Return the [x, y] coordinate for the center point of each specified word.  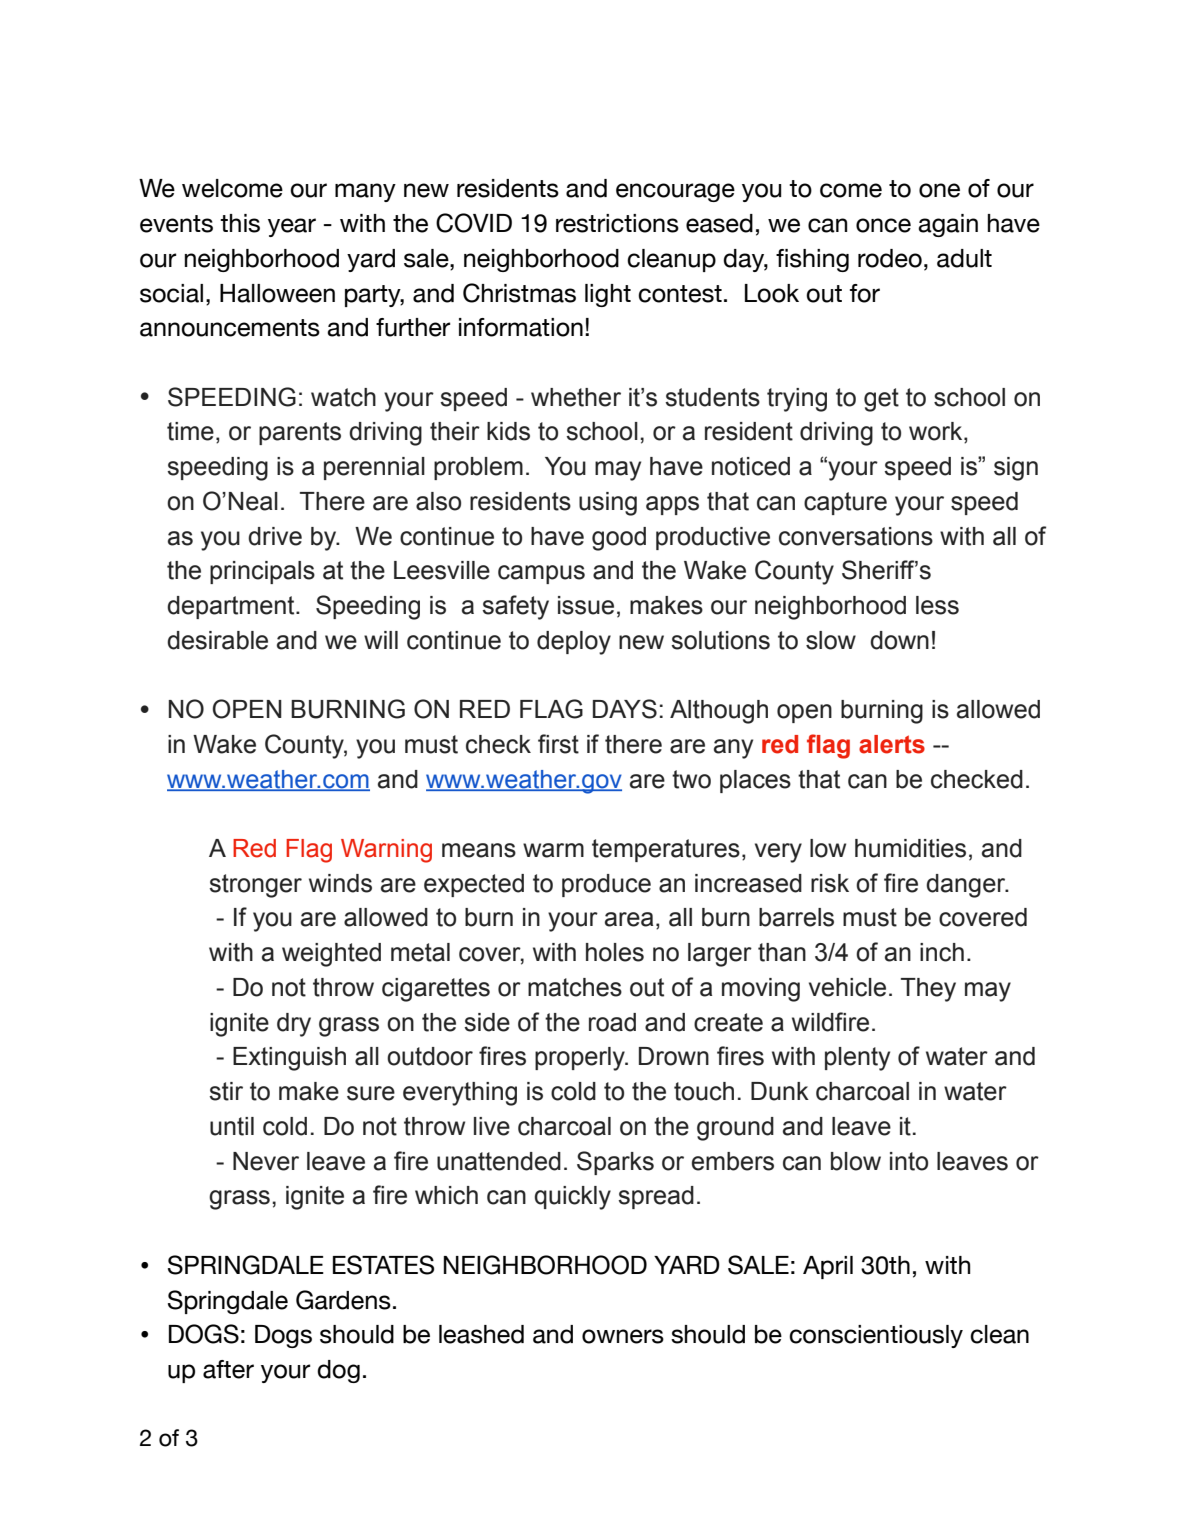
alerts [892, 744]
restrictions [617, 223]
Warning [386, 851]
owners [623, 1336]
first [558, 744]
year [292, 227]
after [228, 1369]
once [883, 225]
